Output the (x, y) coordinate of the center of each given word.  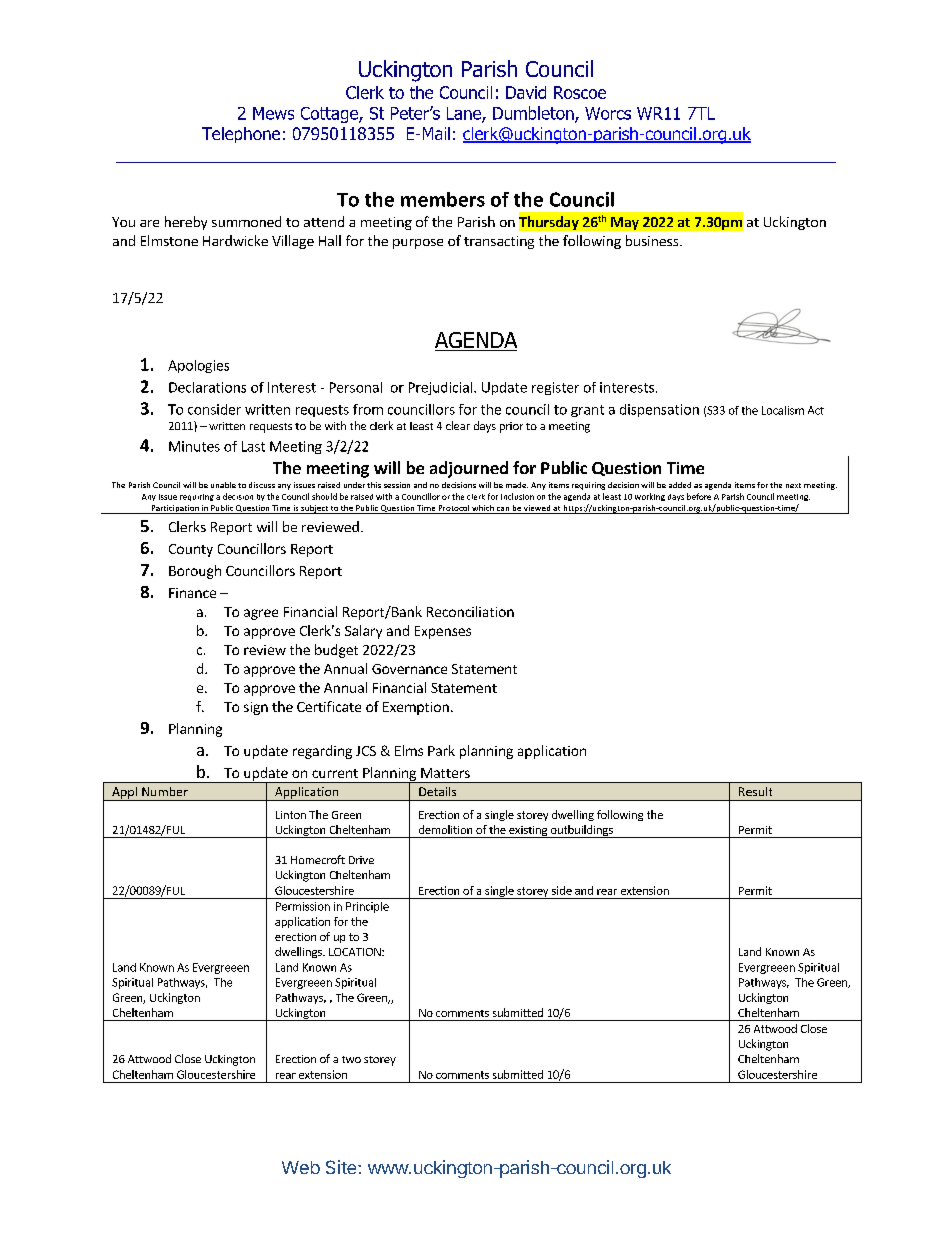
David (526, 92)
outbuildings (582, 831)
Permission (303, 906)
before (699, 496)
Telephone (241, 135)
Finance (192, 593)
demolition (445, 829)
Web (301, 1167)
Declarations (207, 387)
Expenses (443, 632)
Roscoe (580, 92)
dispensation (659, 410)
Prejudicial (440, 388)
